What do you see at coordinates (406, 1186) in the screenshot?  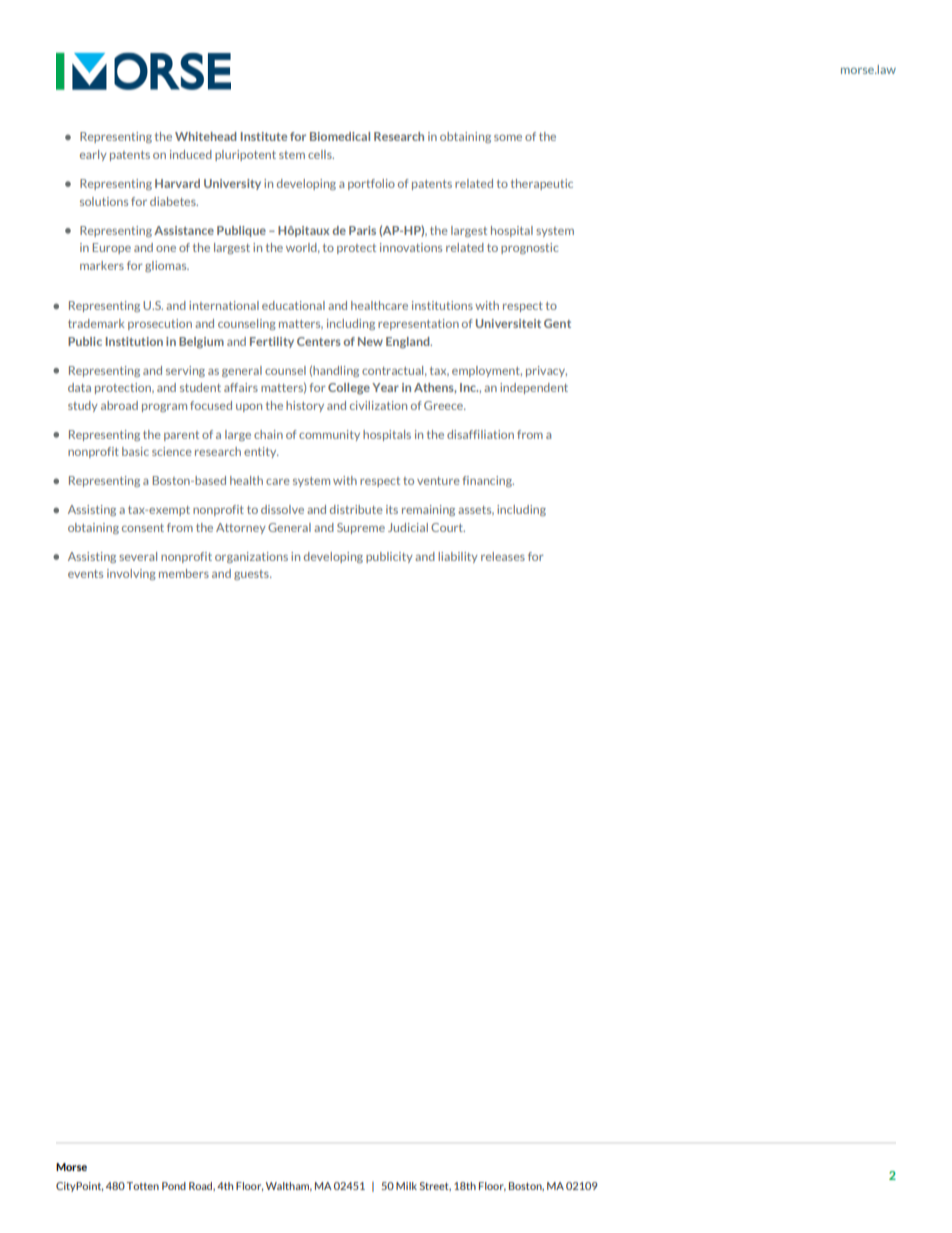 I see `Milk` at bounding box center [406, 1186].
